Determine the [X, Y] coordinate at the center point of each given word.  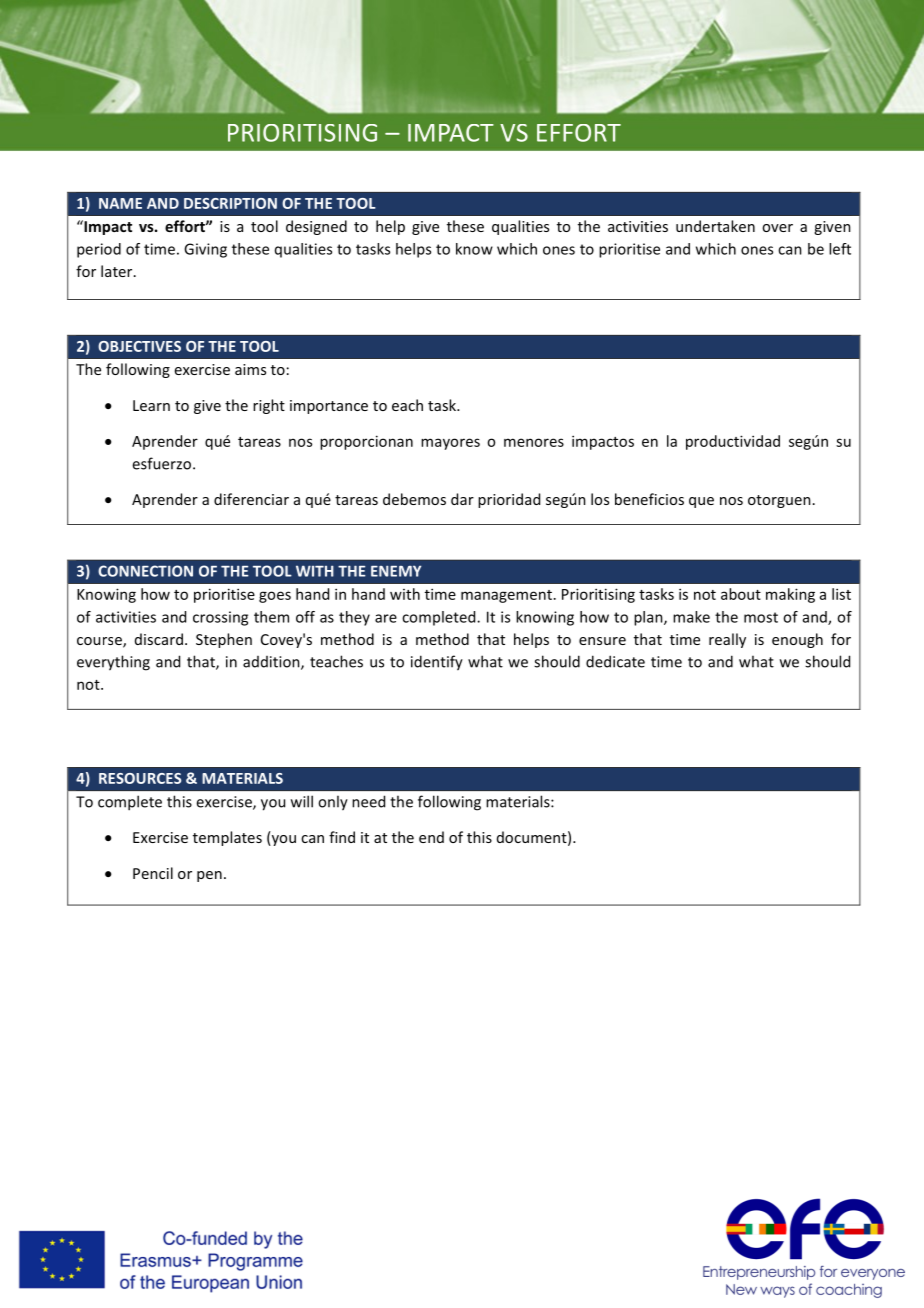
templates [227, 838]
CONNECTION [145, 571]
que [701, 502]
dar [462, 499]
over [777, 228]
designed [316, 227]
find [342, 837]
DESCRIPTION [230, 203]
